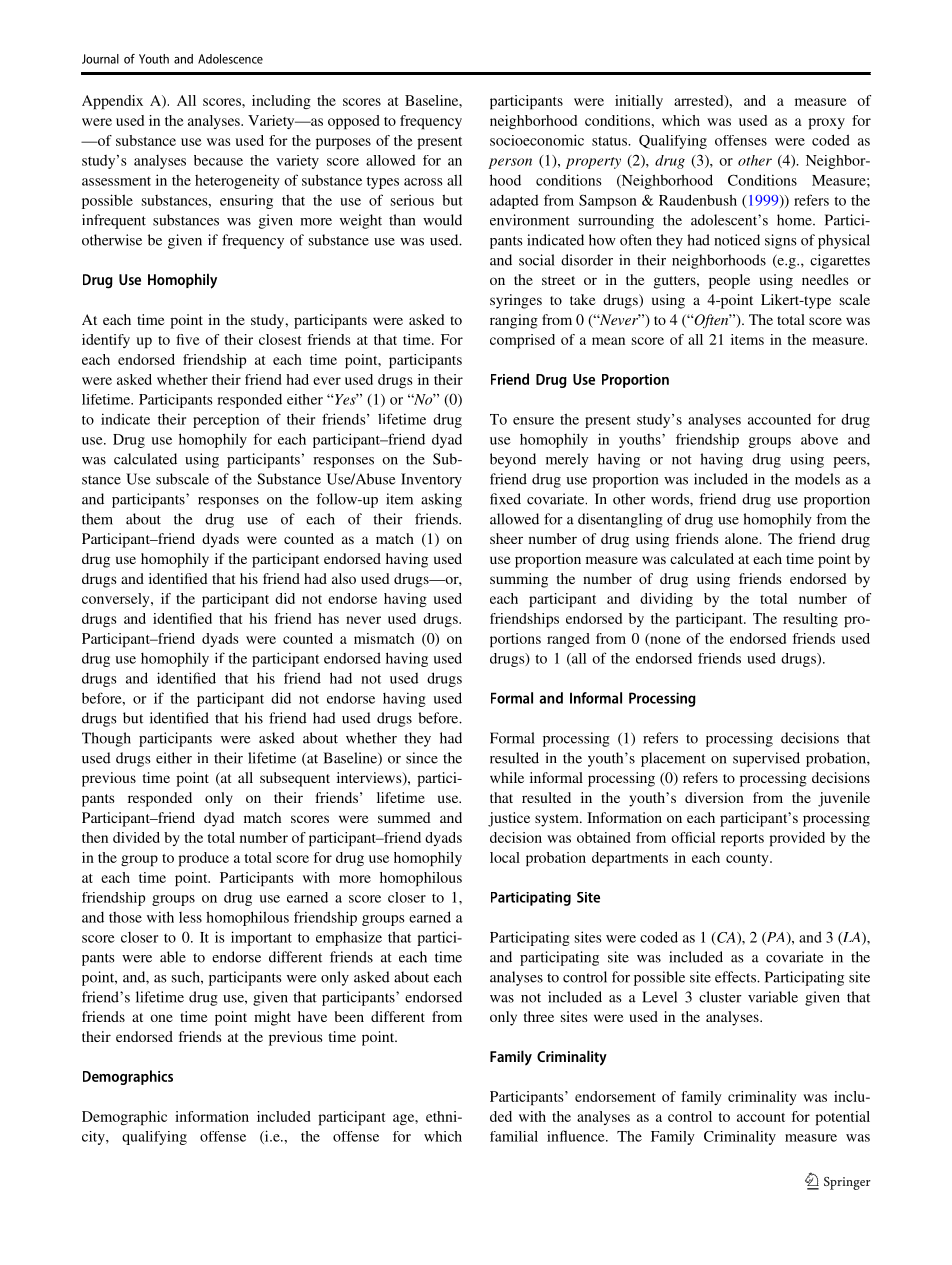  I want to click on resulting, so click(810, 620).
